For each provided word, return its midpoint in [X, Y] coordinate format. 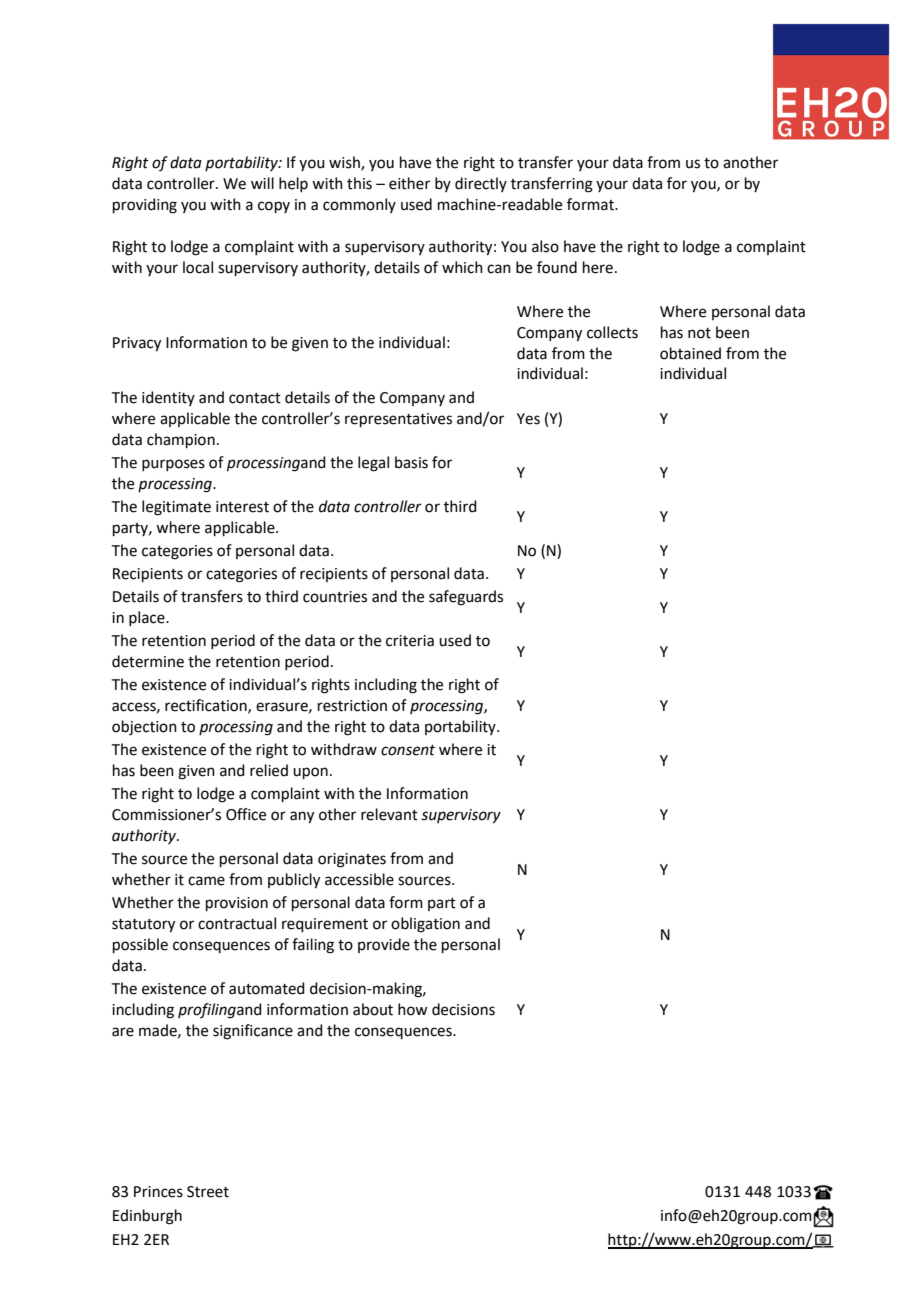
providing [145, 206]
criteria [410, 641]
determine [148, 661]
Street [208, 1192]
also [545, 246]
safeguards [466, 598]
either [409, 183]
